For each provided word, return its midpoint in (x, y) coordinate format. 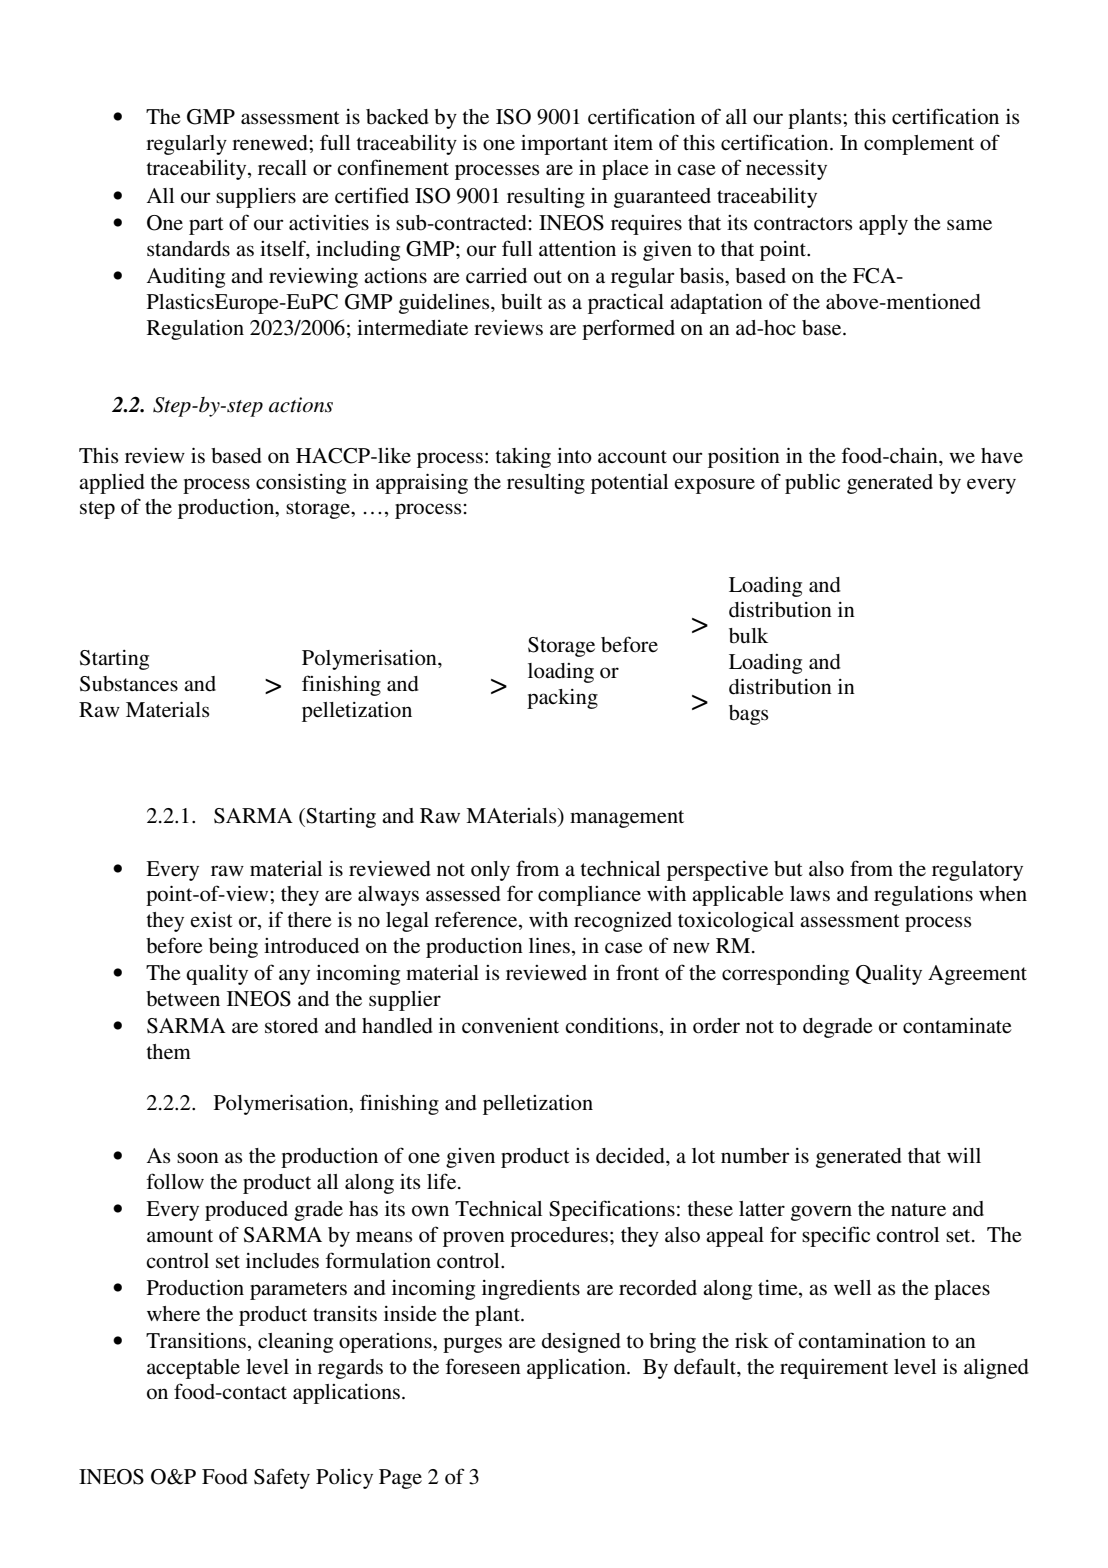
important (564, 144)
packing (562, 699)
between (183, 999)
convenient (510, 1026)
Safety (282, 1478)
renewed (271, 143)
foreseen (483, 1366)
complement (919, 145)
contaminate (957, 1025)
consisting (301, 483)
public (812, 483)
